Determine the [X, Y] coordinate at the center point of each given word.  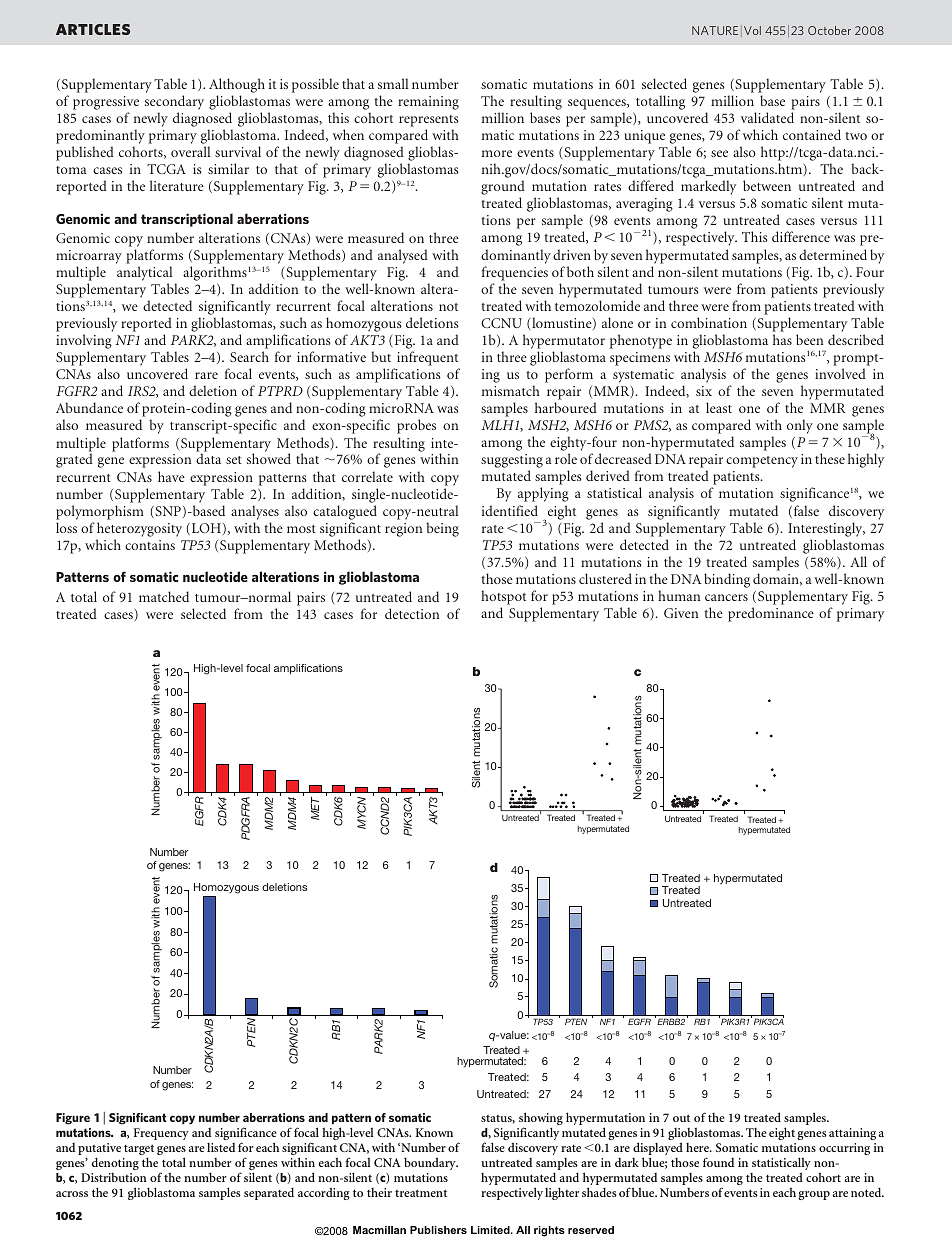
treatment [421, 1193]
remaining [428, 103]
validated [767, 117]
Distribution [114, 1177]
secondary [174, 104]
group [814, 1195]
